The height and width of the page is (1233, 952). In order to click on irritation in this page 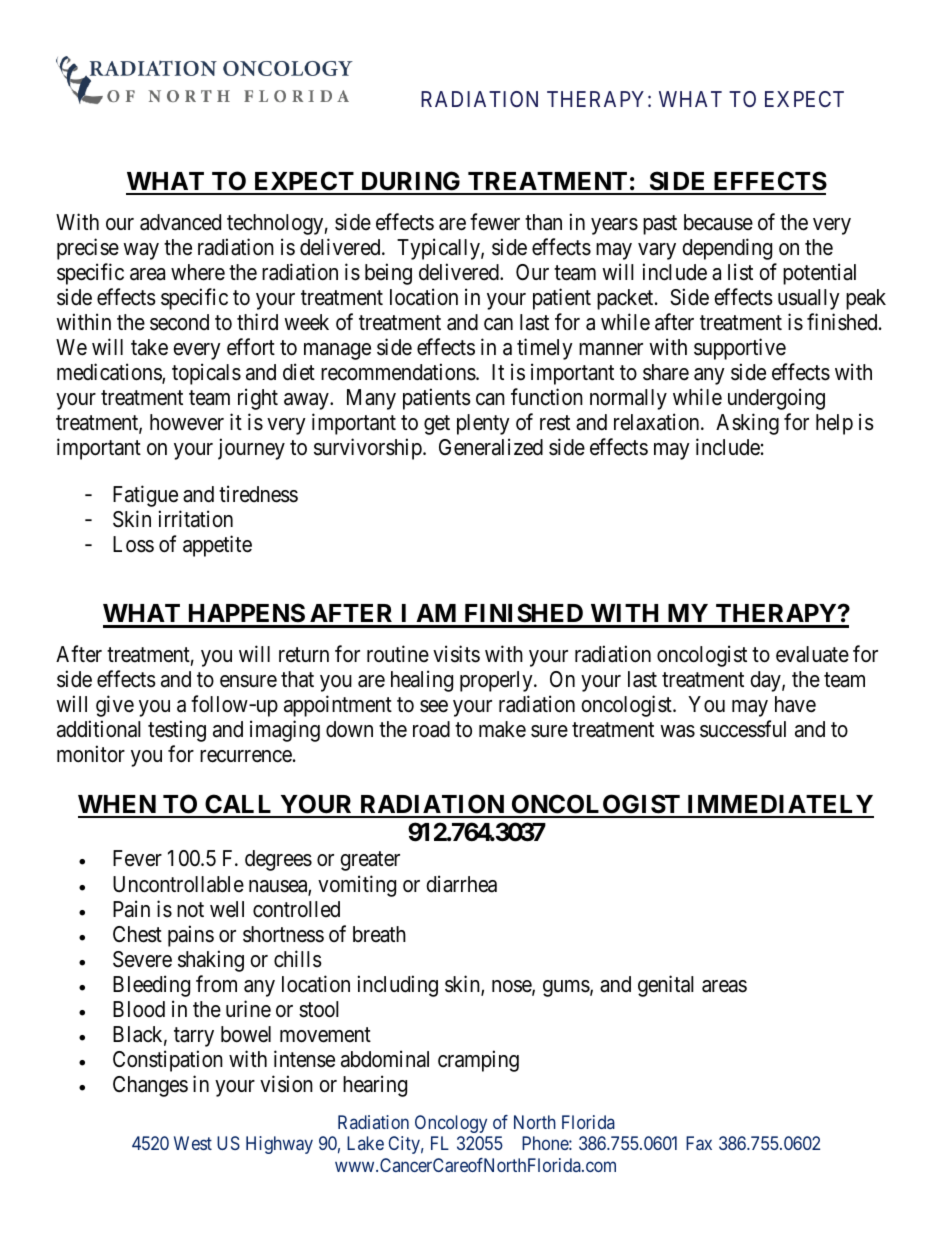, I will do `click(196, 519)`.
